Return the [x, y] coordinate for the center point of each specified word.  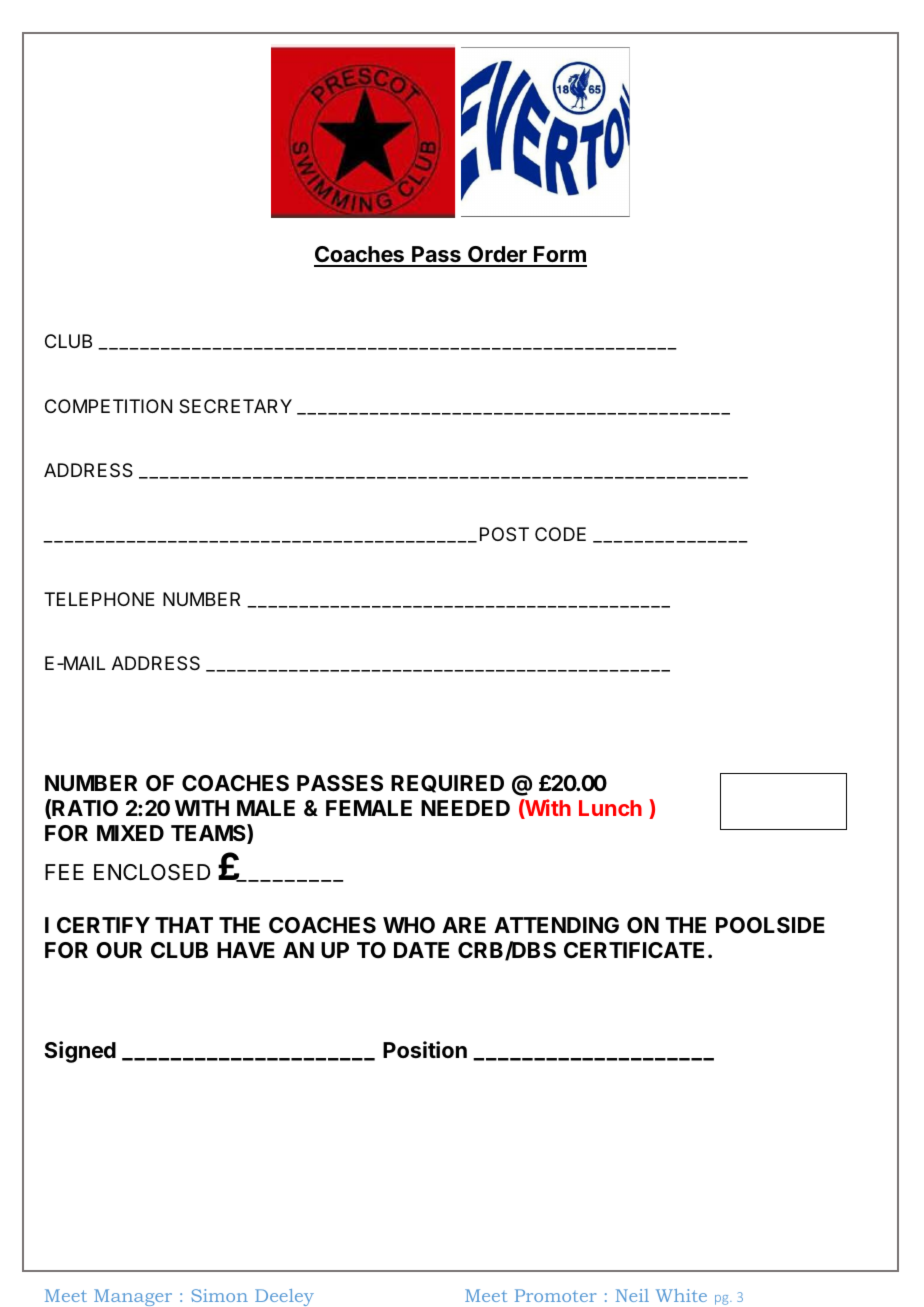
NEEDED [465, 808]
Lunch [610, 808]
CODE [560, 534]
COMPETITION [108, 406]
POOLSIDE [770, 925]
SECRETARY [235, 406]
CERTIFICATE [634, 950]
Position [425, 1050]
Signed [80, 1052]
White [681, 1295]
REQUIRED [447, 784]
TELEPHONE [99, 599]
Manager [133, 1297]
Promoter [555, 1295]
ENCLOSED [152, 872]
